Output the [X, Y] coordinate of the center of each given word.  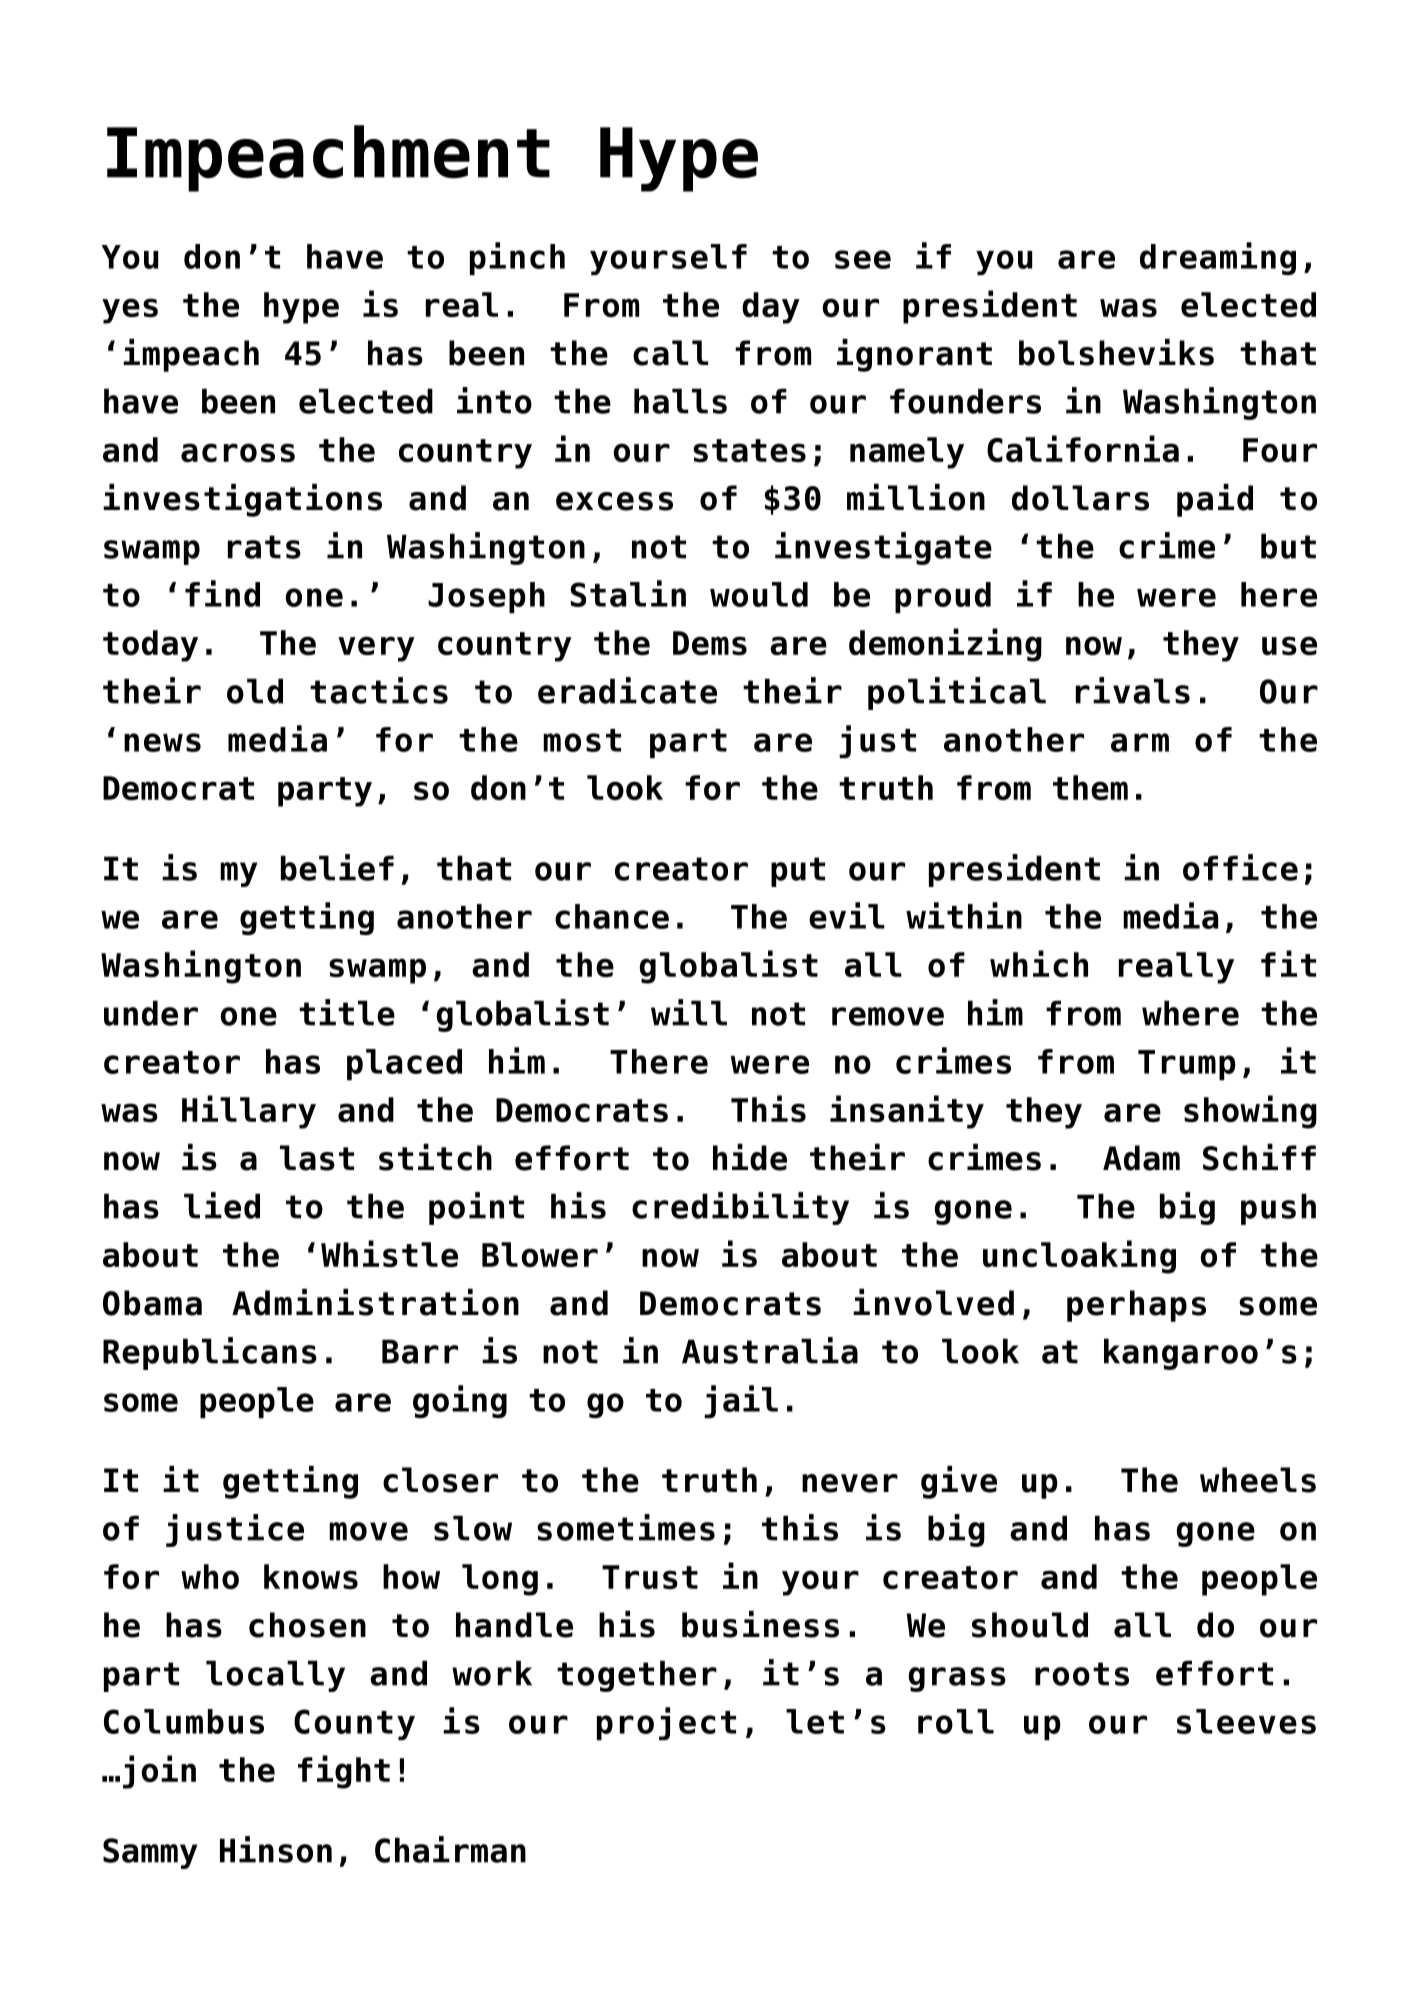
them [1090, 787]
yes [130, 311]
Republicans [210, 1353]
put [798, 872]
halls [680, 401]
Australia [770, 1350]
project [666, 1724]
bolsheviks [1116, 352]
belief [337, 867]
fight [344, 1772]
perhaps [1136, 1306]
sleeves [1246, 1721]
